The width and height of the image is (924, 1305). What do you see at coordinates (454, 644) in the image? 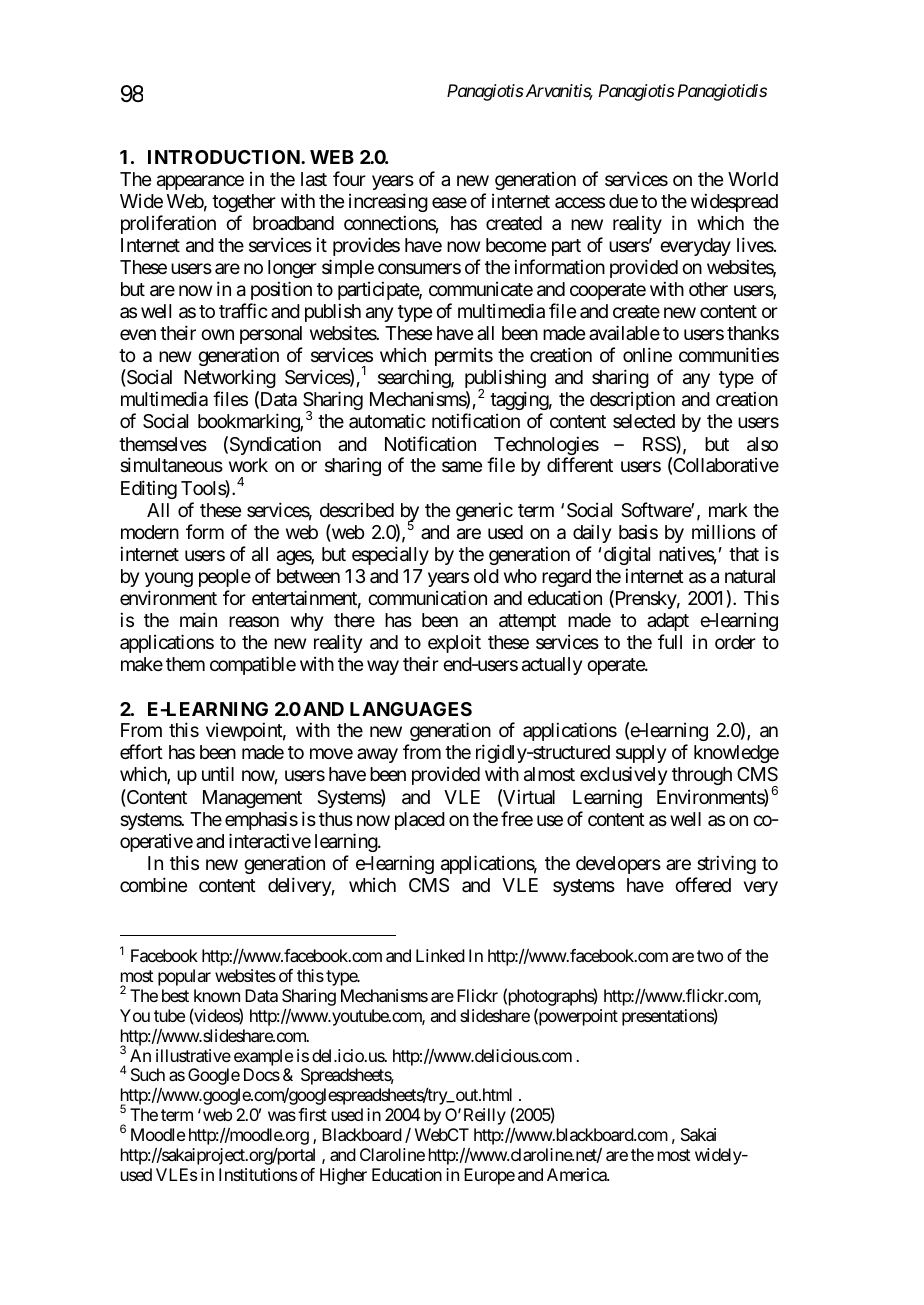
I see `exploit` at bounding box center [454, 644].
